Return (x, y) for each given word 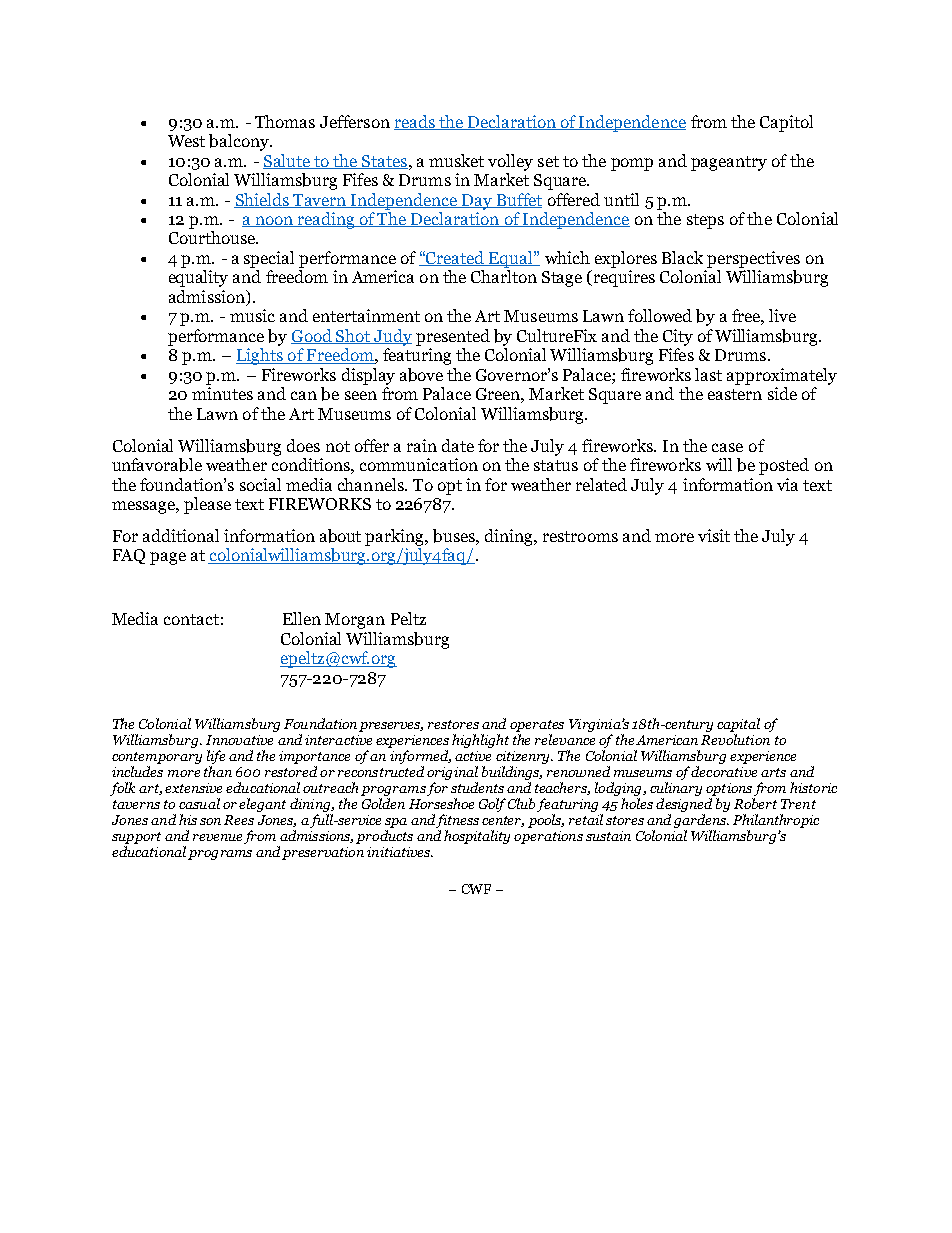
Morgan (355, 621)
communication (419, 464)
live (782, 315)
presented (453, 337)
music (252, 315)
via (787, 484)
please (207, 505)
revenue (217, 837)
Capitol (786, 123)
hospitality (477, 837)
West (186, 141)
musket (456, 160)
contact (191, 619)
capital (738, 726)
